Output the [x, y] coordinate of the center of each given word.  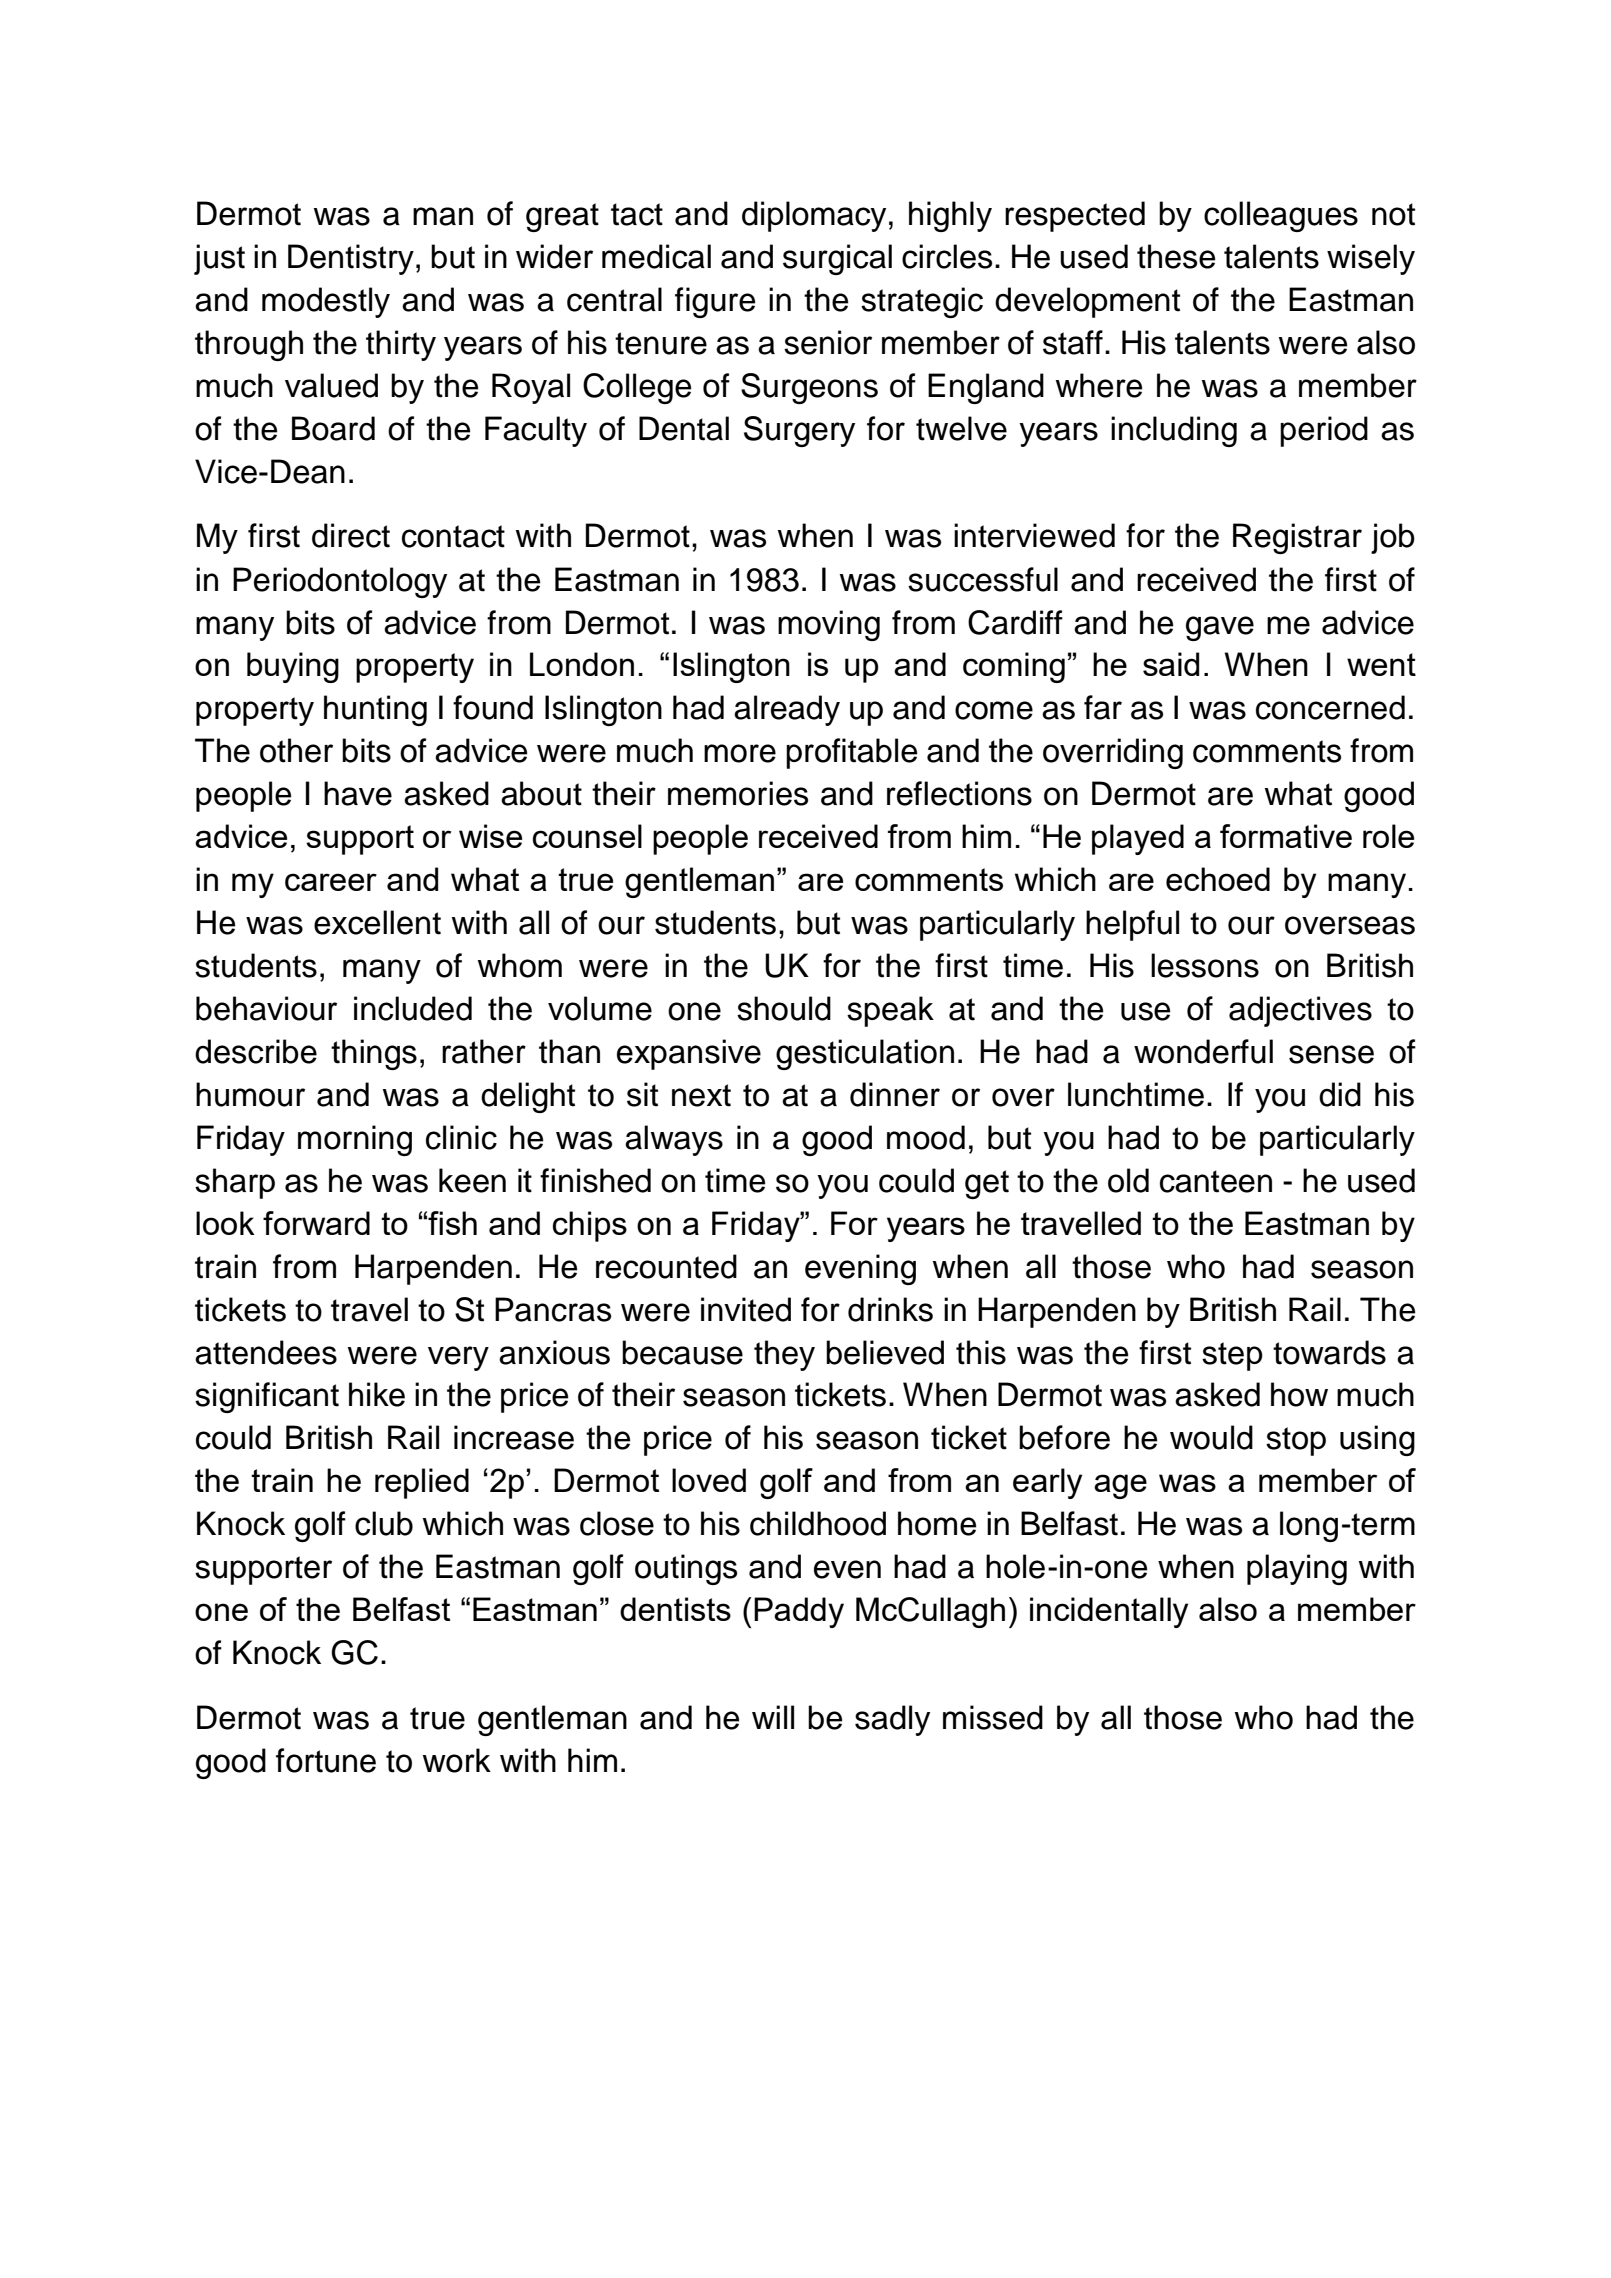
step [1232, 1356]
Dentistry [351, 259]
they [784, 1355]
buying [293, 667]
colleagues [1281, 216]
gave [1220, 628]
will [773, 1717]
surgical [837, 259]
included [413, 1008]
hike [377, 1394]
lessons [1205, 965]
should [784, 1008]
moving [829, 625]
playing [1297, 1569]
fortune [326, 1760]
